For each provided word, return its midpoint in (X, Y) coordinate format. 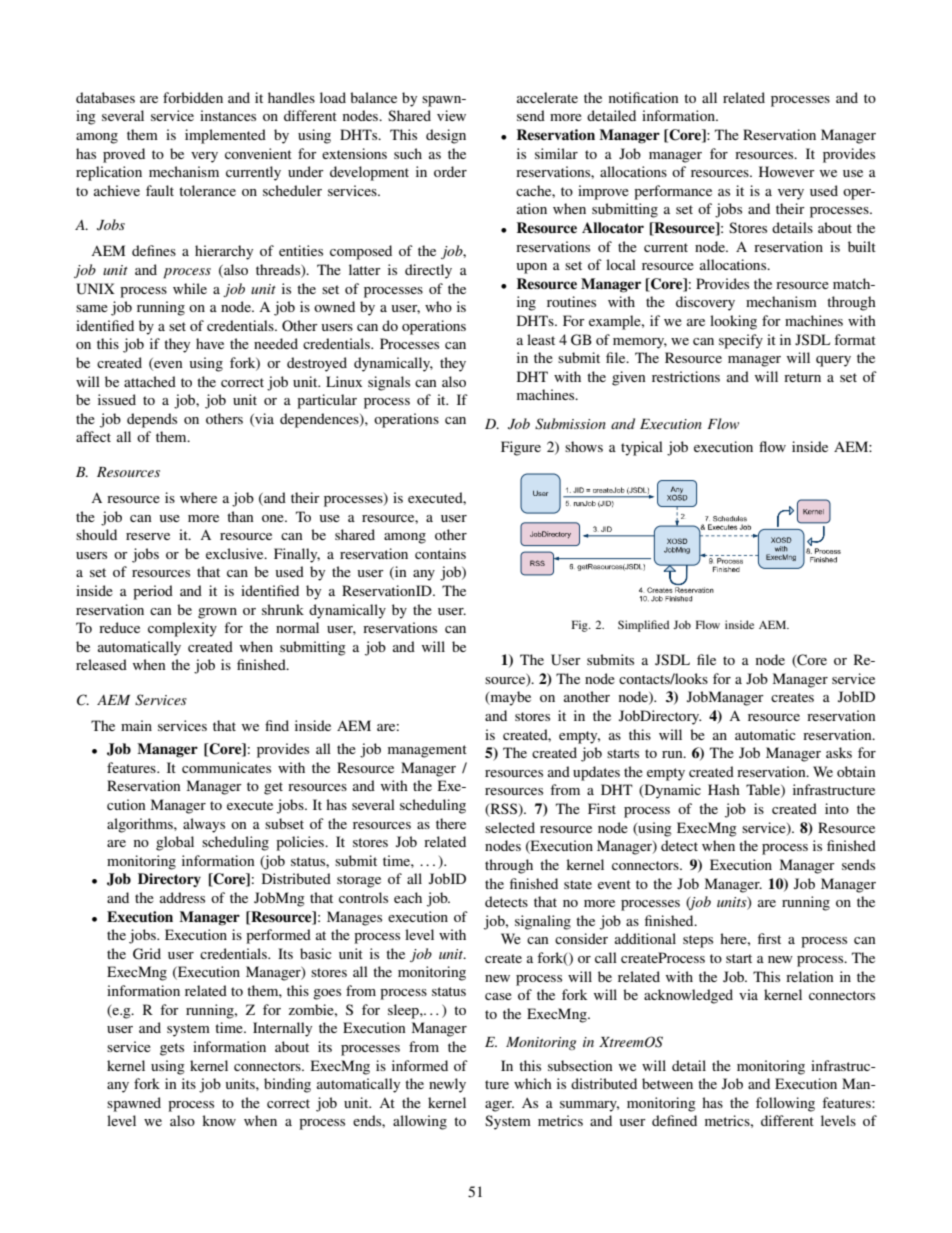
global (175, 843)
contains (440, 553)
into (837, 808)
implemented (225, 136)
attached (150, 381)
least (541, 339)
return (802, 377)
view (451, 115)
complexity (182, 629)
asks (839, 752)
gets (172, 1049)
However (787, 171)
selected (510, 827)
